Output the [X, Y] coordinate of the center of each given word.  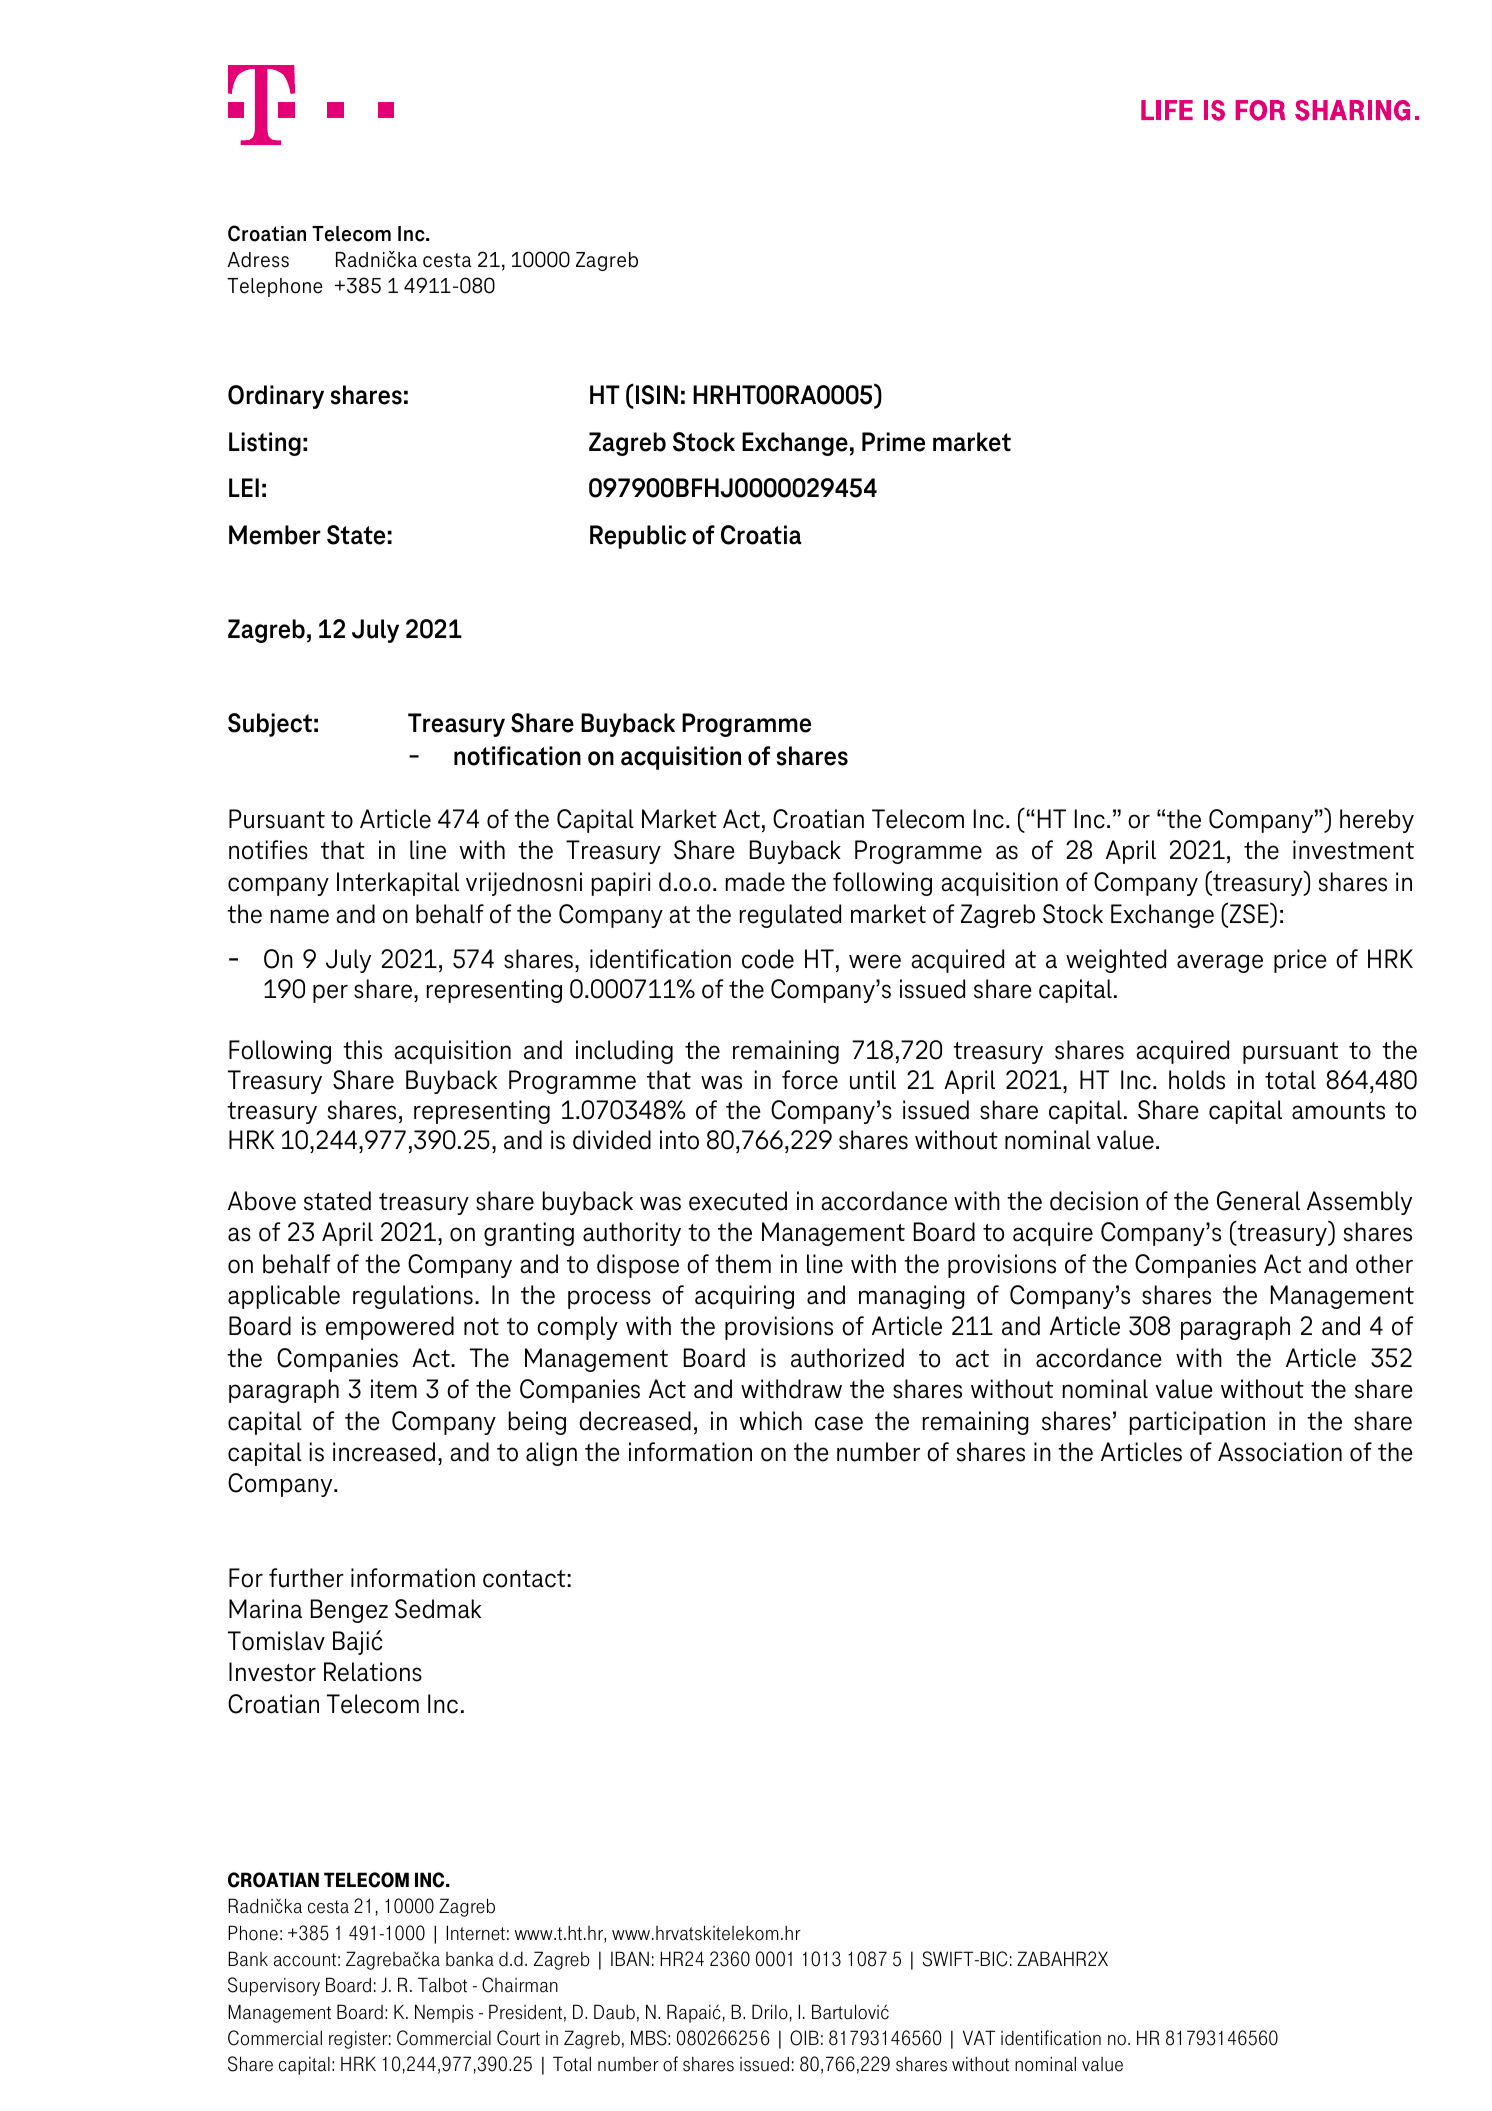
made [755, 882]
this [362, 1050]
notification [517, 756]
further [306, 1578]
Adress [258, 260]
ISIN [657, 395]
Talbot [442, 1985]
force [810, 1080]
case [839, 1423]
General [1258, 1201]
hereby [1377, 821]
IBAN [630, 1958]
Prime [893, 442]
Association [1280, 1452]
